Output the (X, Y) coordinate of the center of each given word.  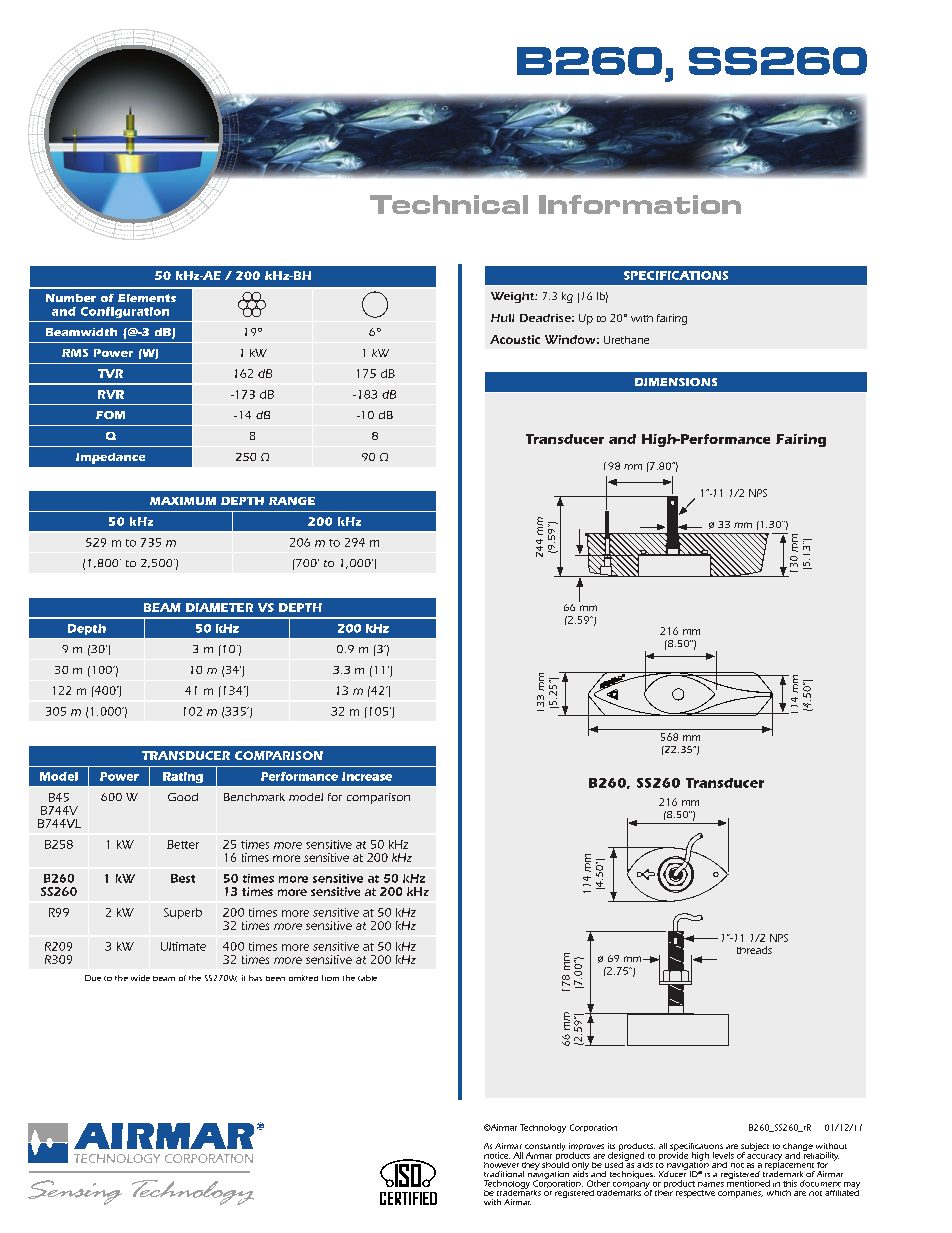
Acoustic (515, 339)
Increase (367, 776)
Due (93, 978)
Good (183, 797)
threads (754, 950)
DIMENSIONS (676, 382)
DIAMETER (219, 607)
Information (640, 204)
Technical (449, 204)
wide (140, 978)
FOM (110, 415)
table (367, 978)
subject (755, 1148)
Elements (147, 298)
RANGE (292, 501)
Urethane (626, 340)
